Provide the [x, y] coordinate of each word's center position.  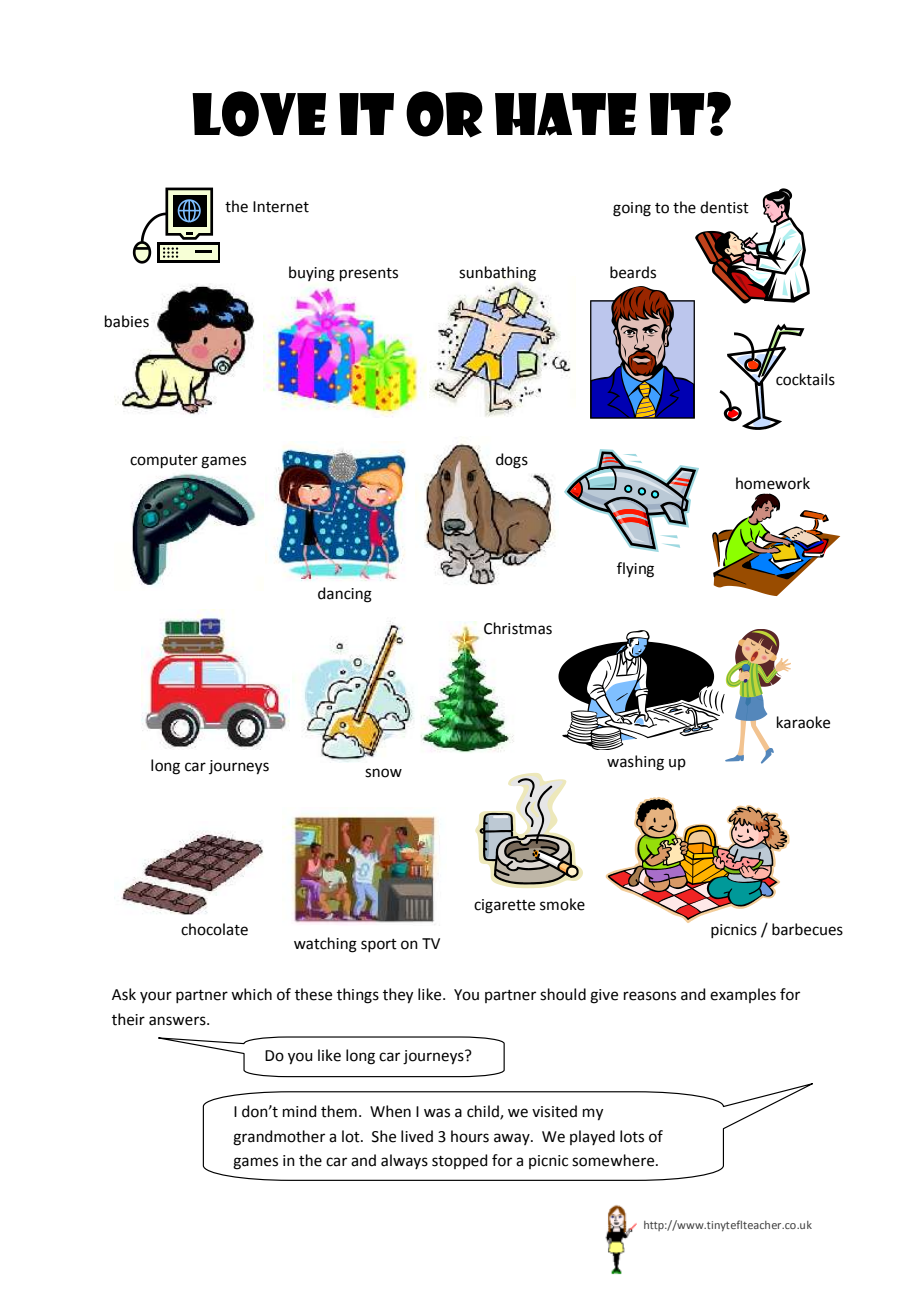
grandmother [279, 1138]
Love [259, 114]
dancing [345, 595]
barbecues [807, 929]
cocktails [805, 379]
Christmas [518, 628]
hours [470, 1136]
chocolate [214, 929]
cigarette [504, 906]
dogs [512, 461]
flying [635, 570]
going [632, 209]
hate [566, 114]
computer [164, 461]
